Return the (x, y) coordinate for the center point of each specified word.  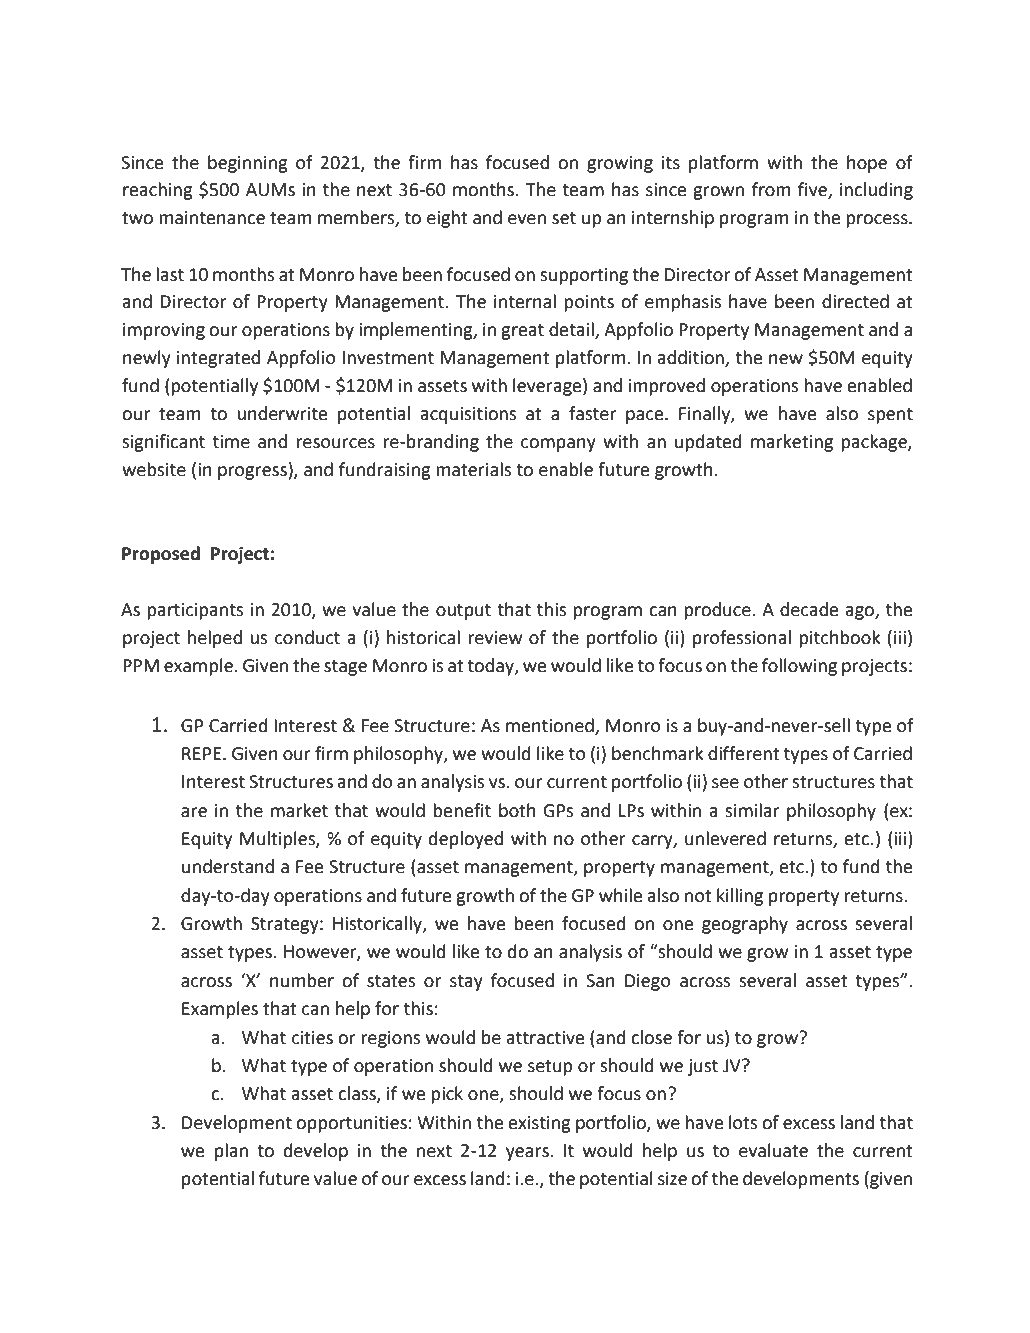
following (799, 667)
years (528, 1154)
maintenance (212, 218)
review (495, 638)
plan (231, 1152)
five (813, 190)
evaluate (773, 1150)
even (527, 219)
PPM (141, 665)
